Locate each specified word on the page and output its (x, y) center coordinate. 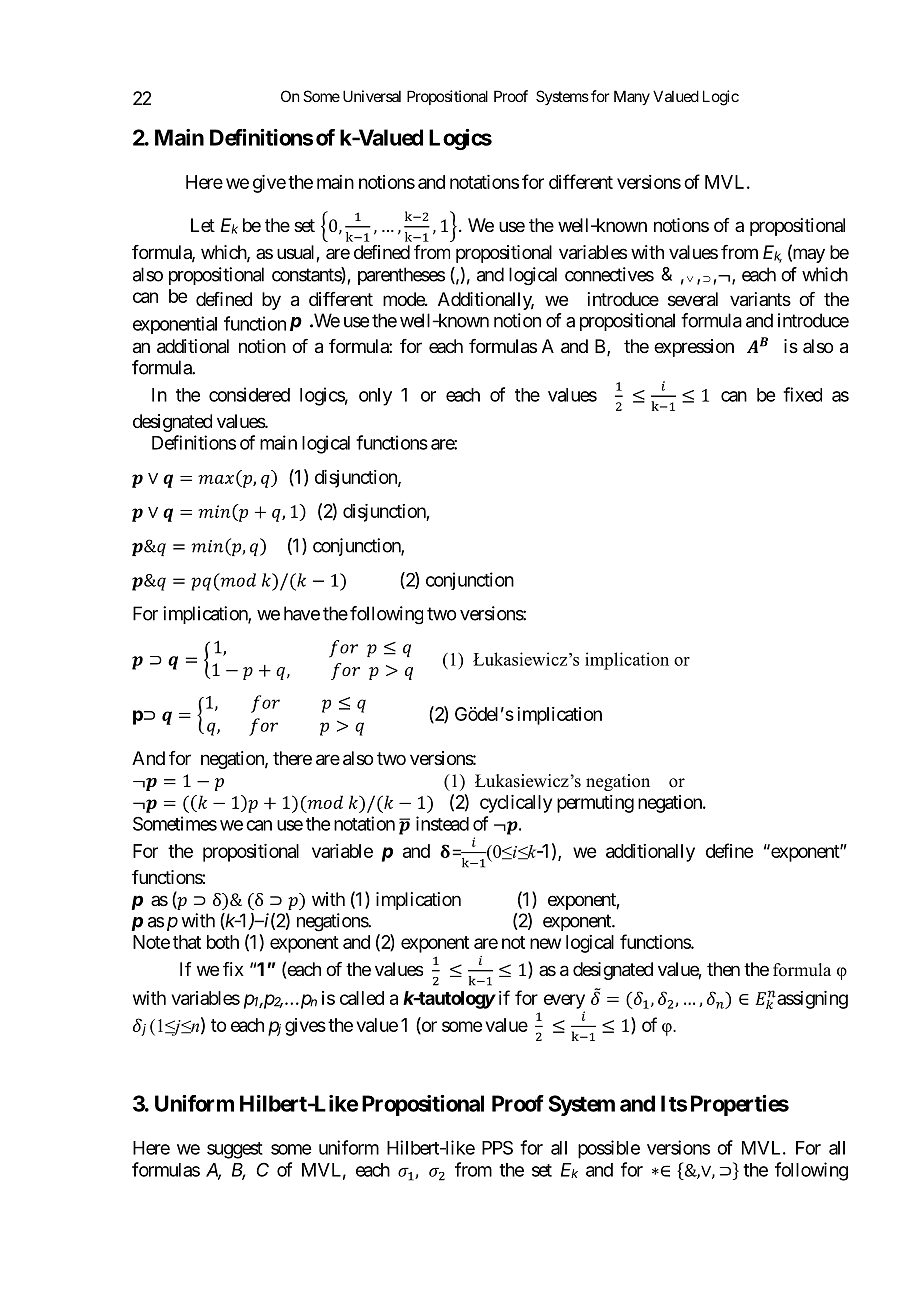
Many (632, 97)
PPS (497, 1148)
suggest (235, 1150)
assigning (811, 1000)
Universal (372, 96)
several (693, 299)
